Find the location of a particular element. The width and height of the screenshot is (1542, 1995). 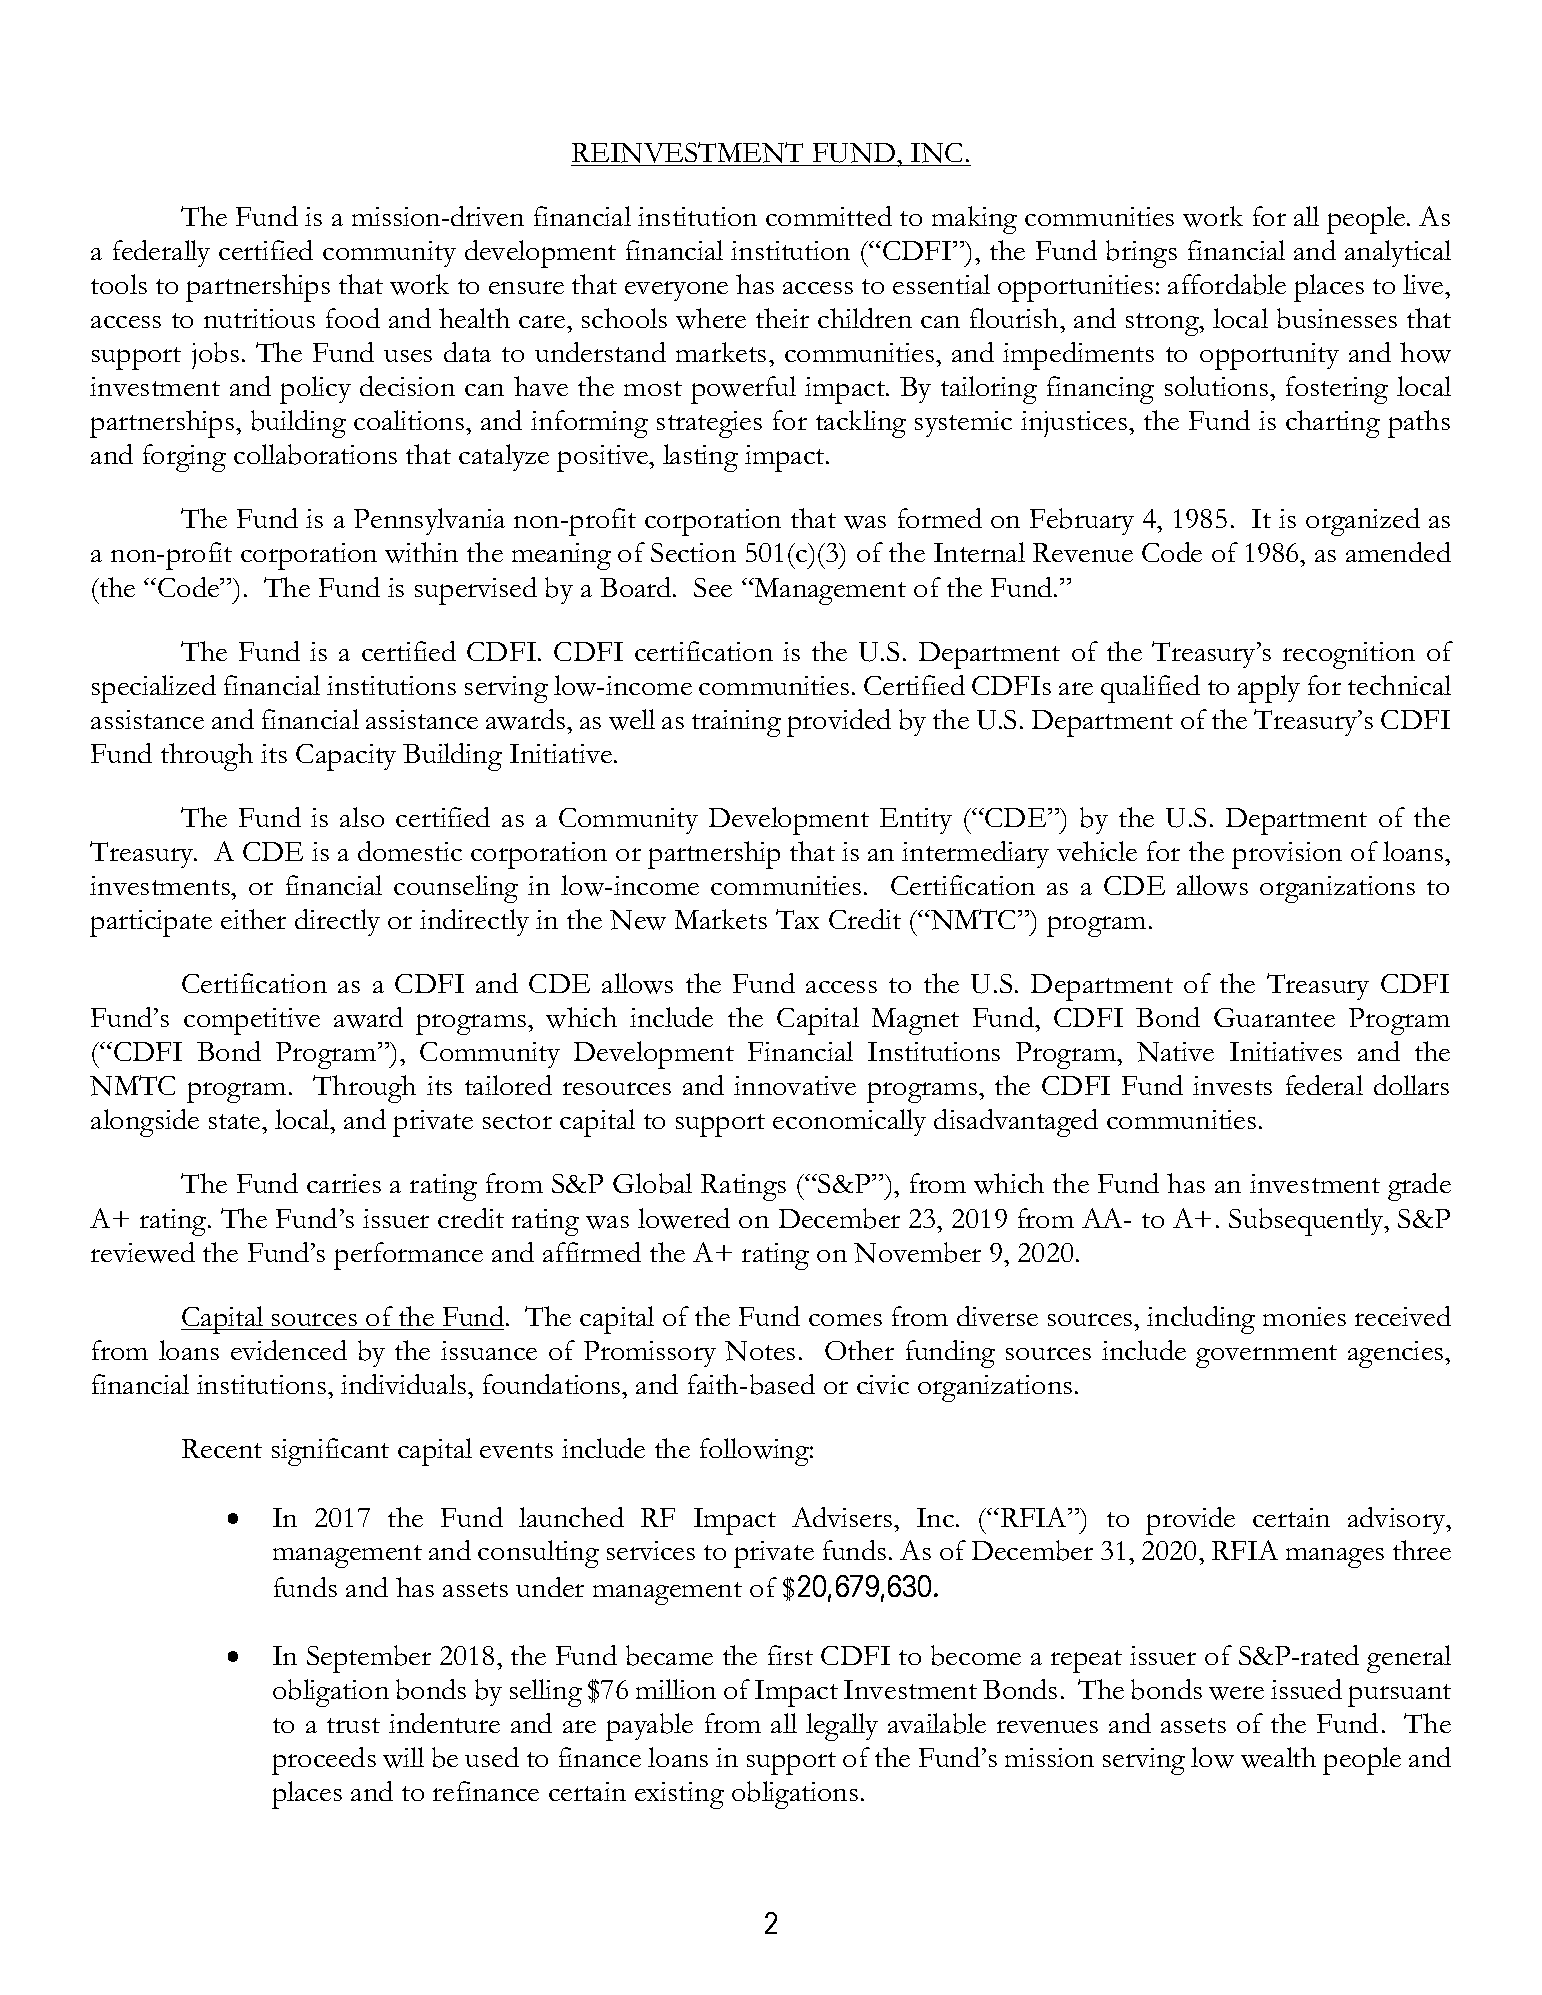

legally is located at coordinates (842, 1727).
